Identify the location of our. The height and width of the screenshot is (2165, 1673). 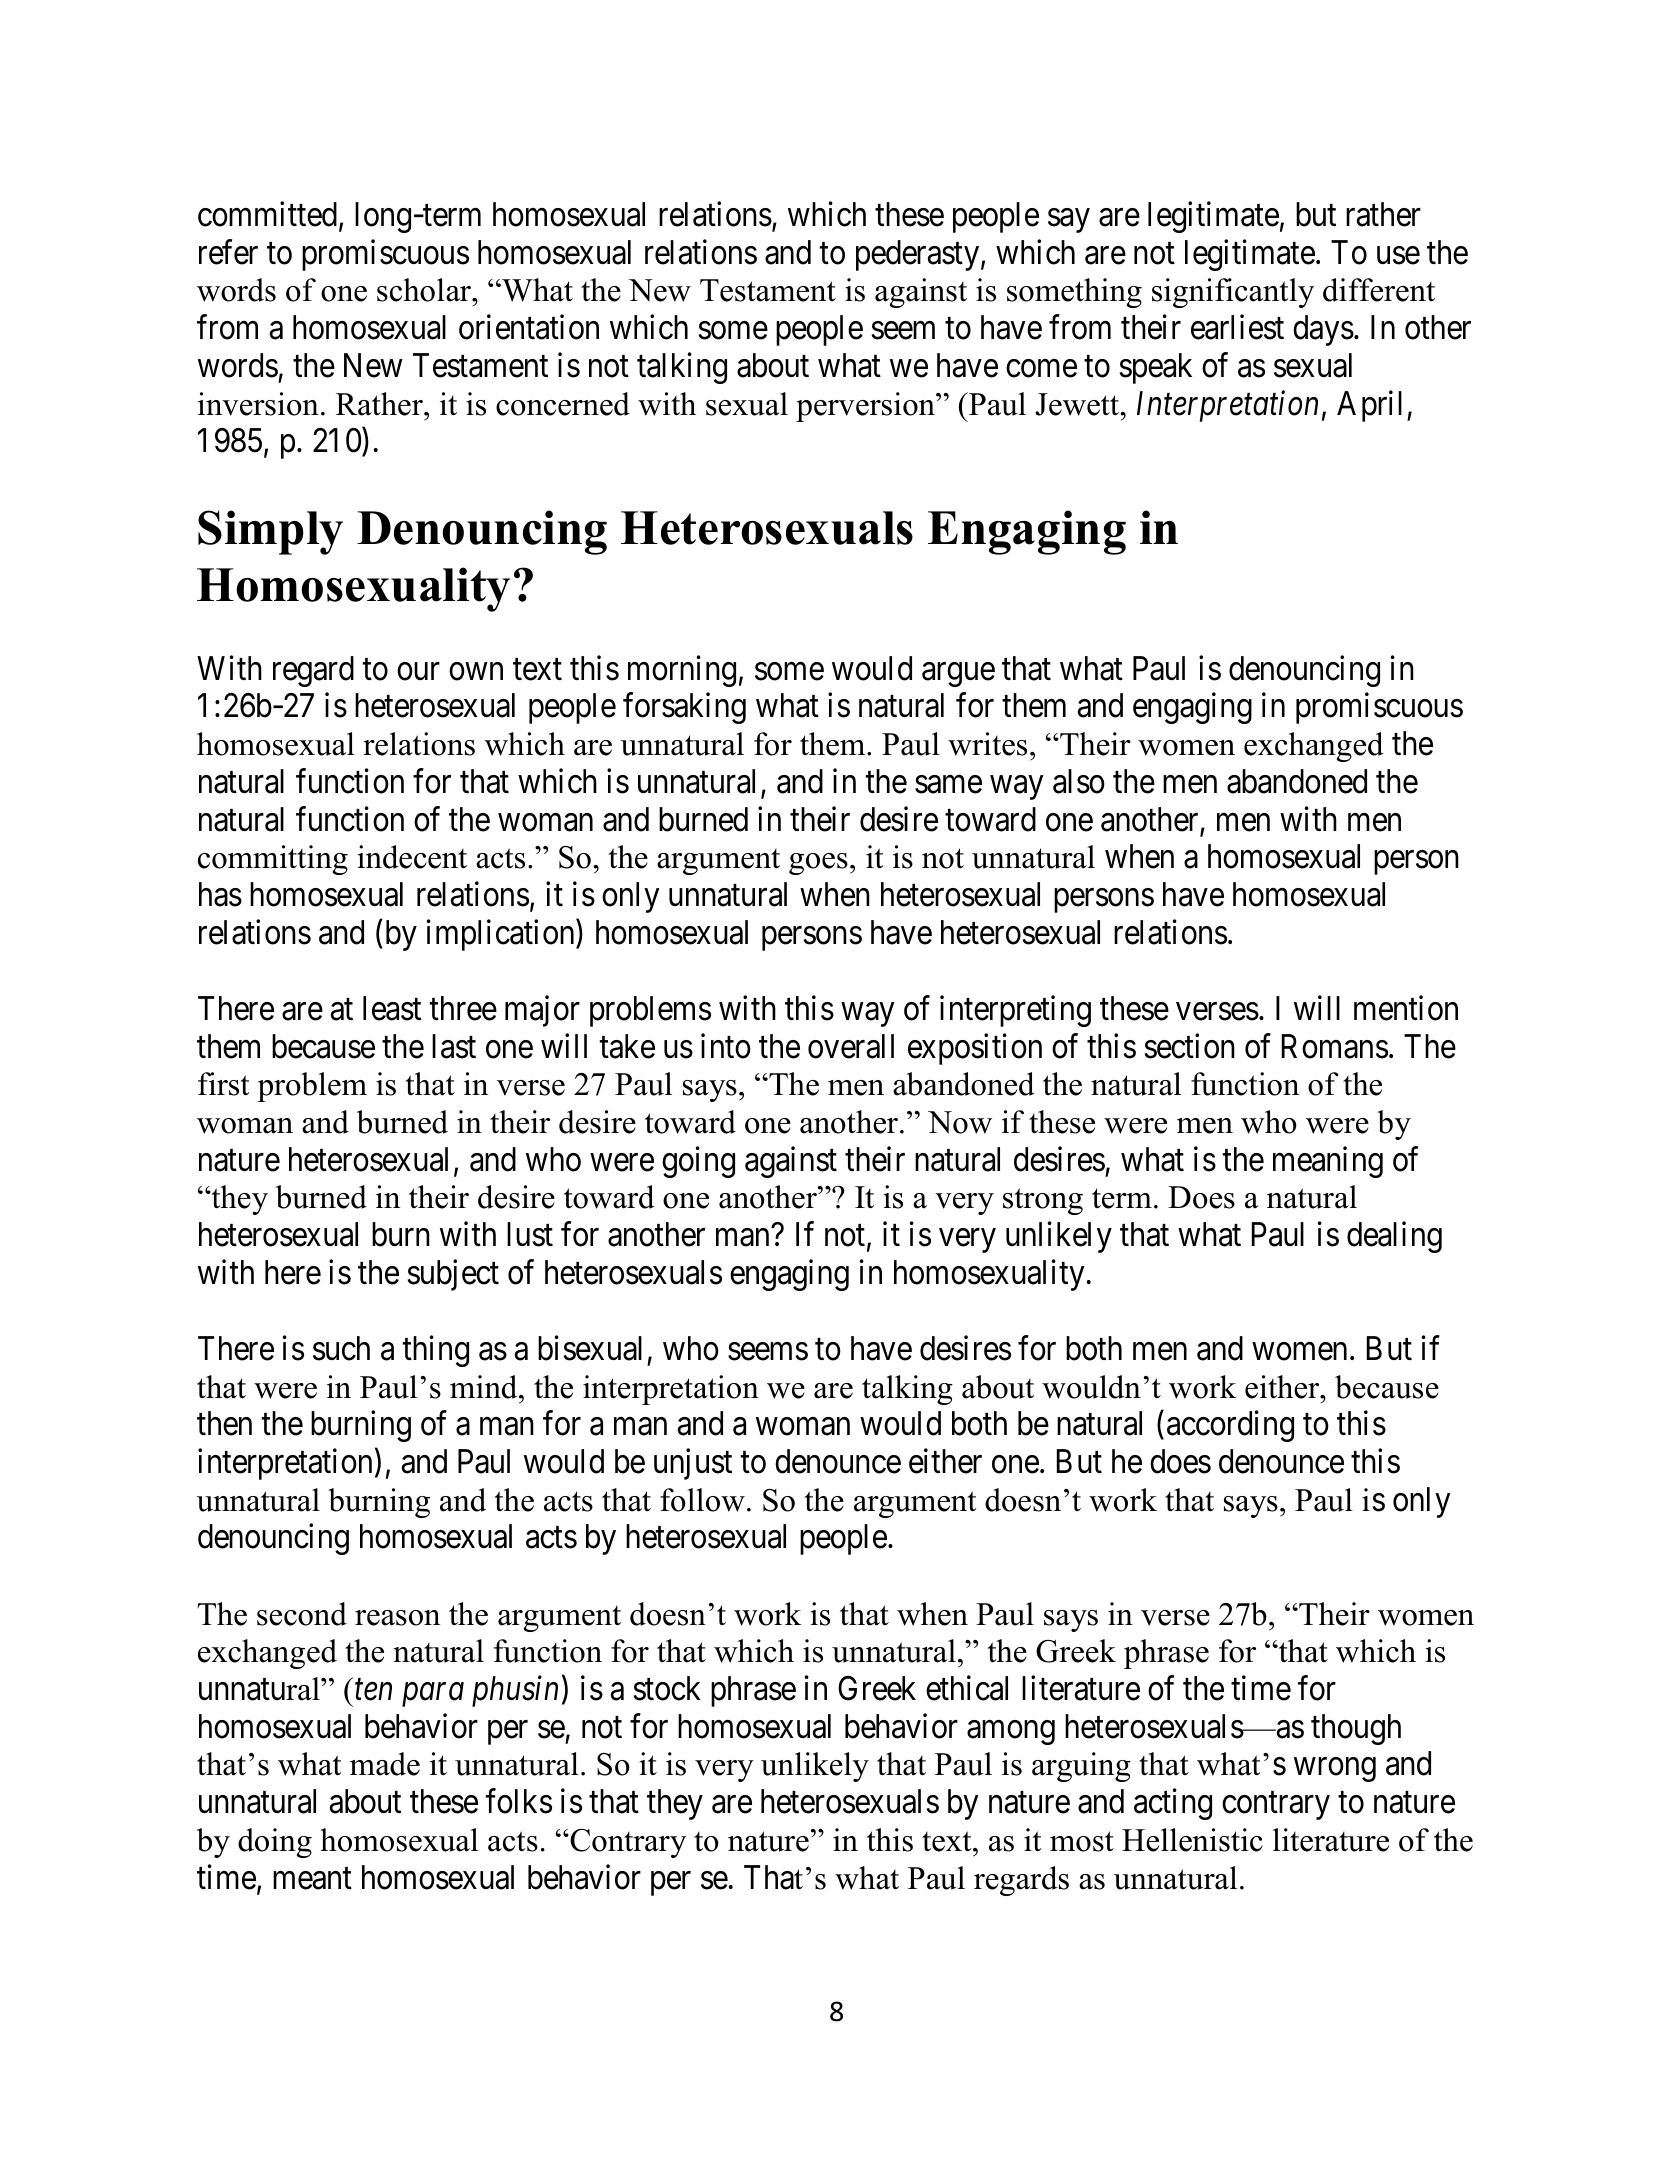
(418, 672).
